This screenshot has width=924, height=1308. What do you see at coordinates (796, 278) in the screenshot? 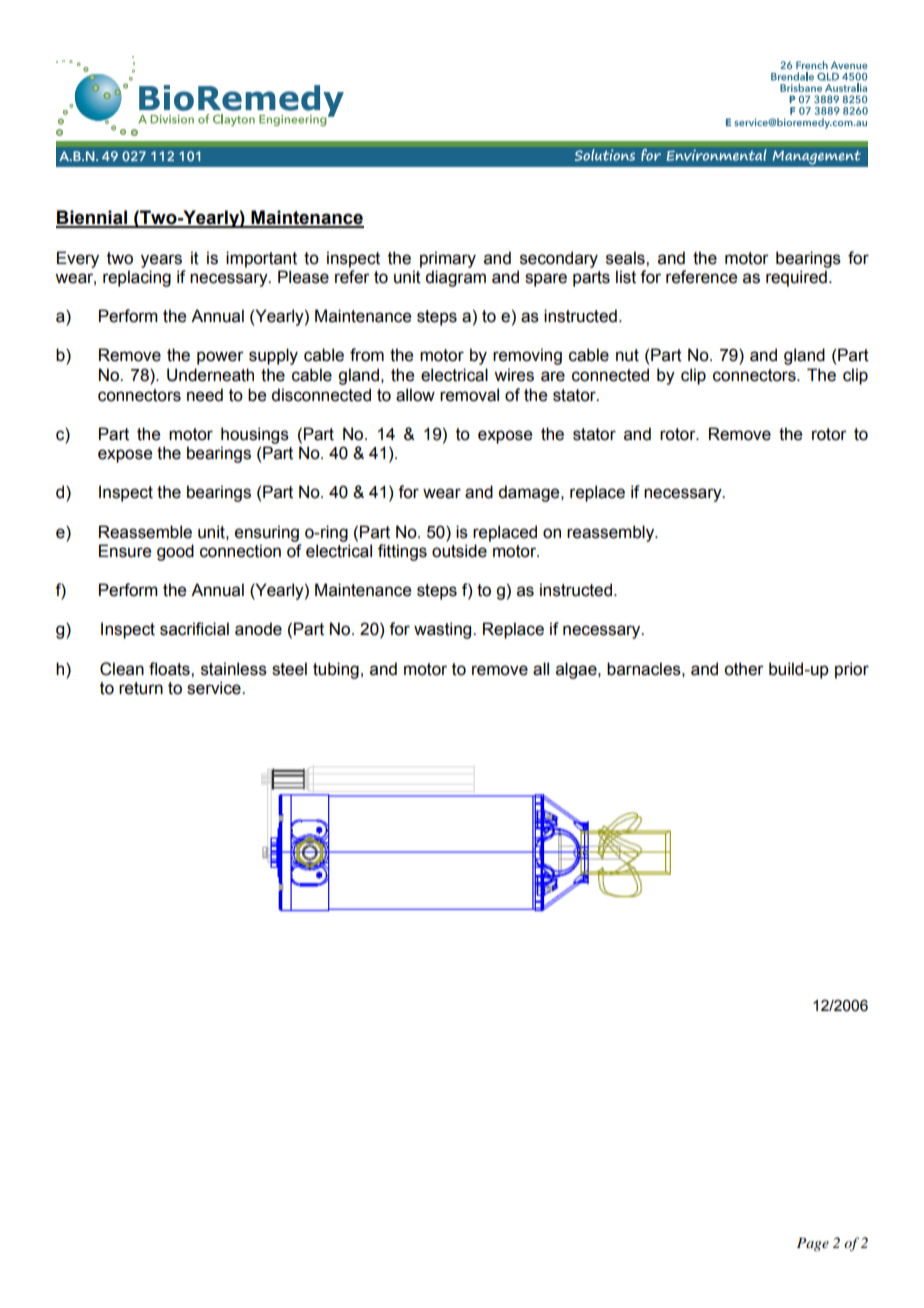
I see `required` at bounding box center [796, 278].
